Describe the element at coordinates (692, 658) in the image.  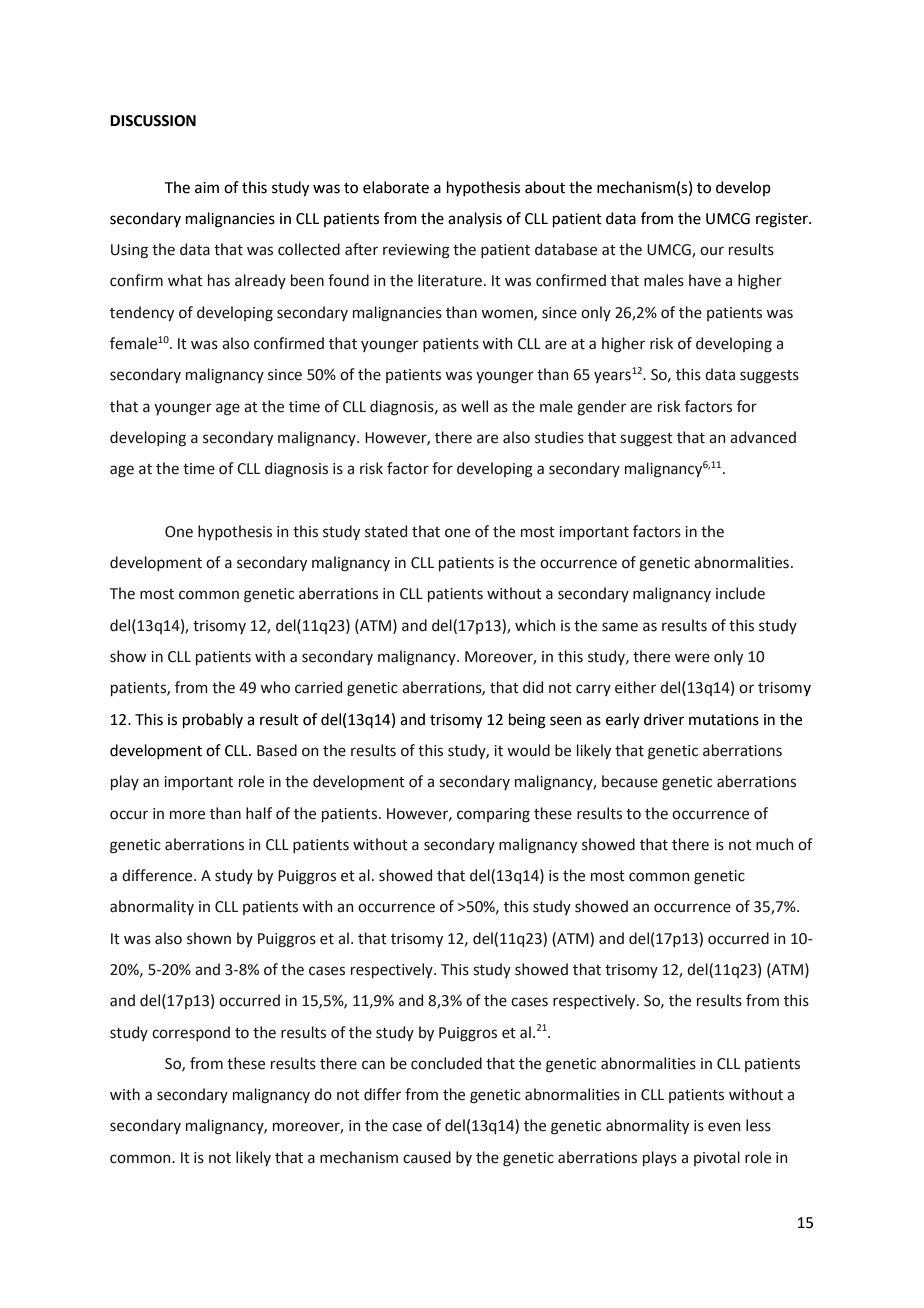
I see `were` at that location.
